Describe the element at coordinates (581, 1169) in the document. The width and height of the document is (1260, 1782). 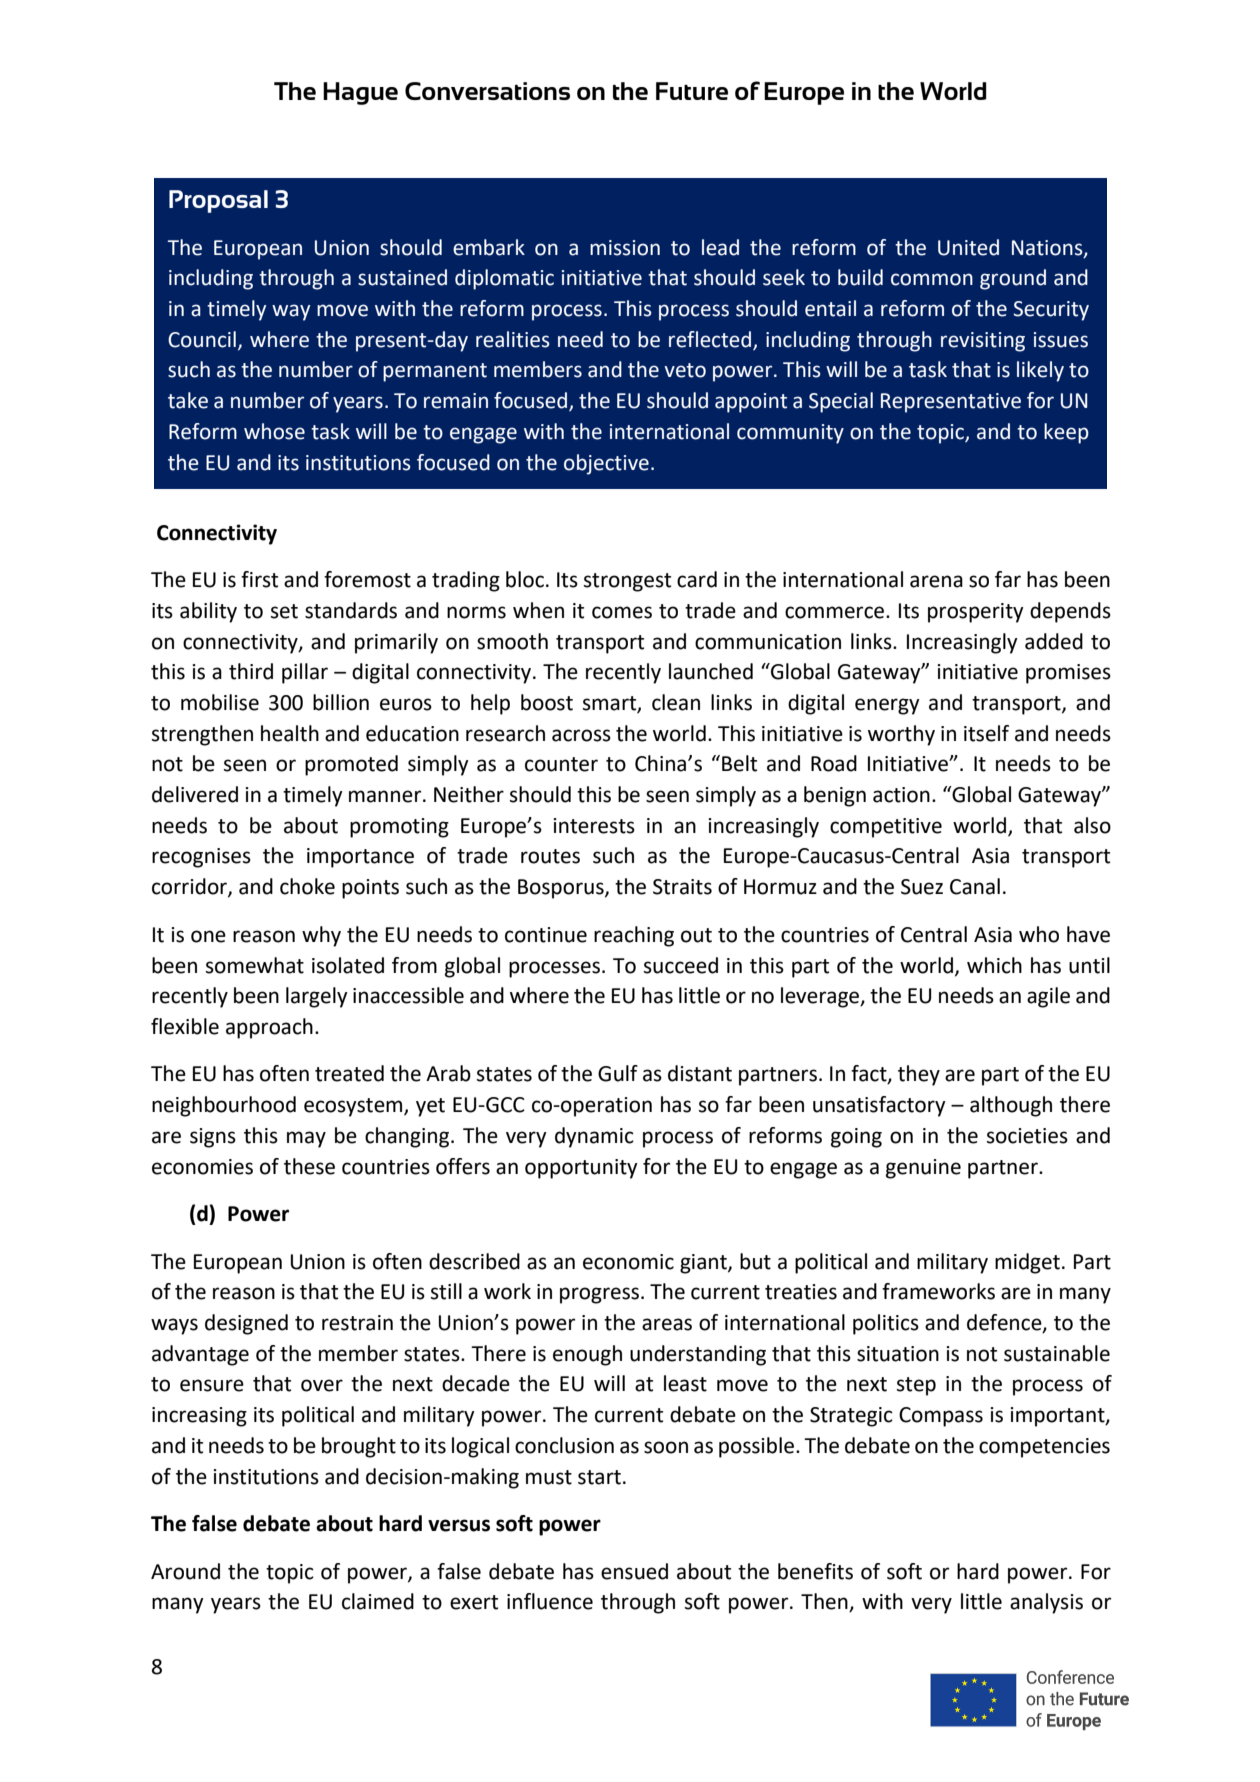
I see `opportunity` at that location.
